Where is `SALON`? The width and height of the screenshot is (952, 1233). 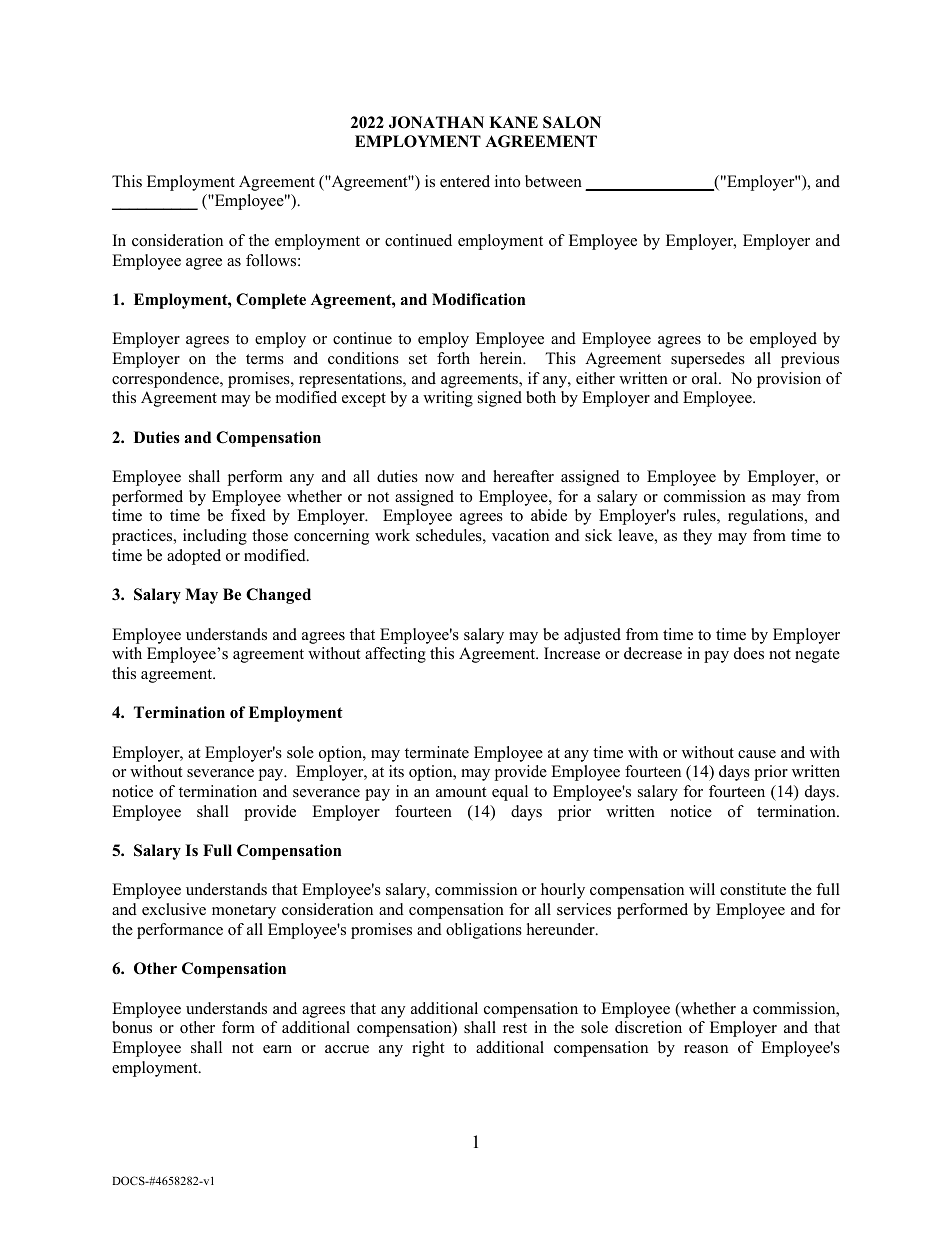
SALON is located at coordinates (572, 122).
